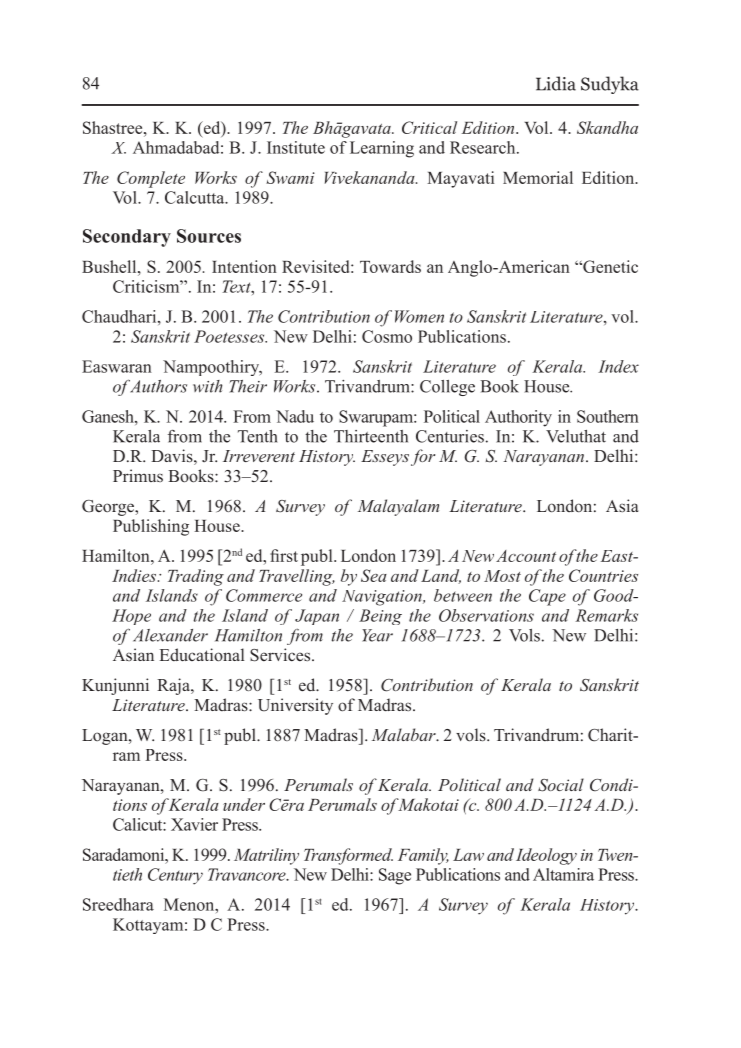 This screenshot has height=1048, width=741. I want to click on Account, so click(526, 556).
